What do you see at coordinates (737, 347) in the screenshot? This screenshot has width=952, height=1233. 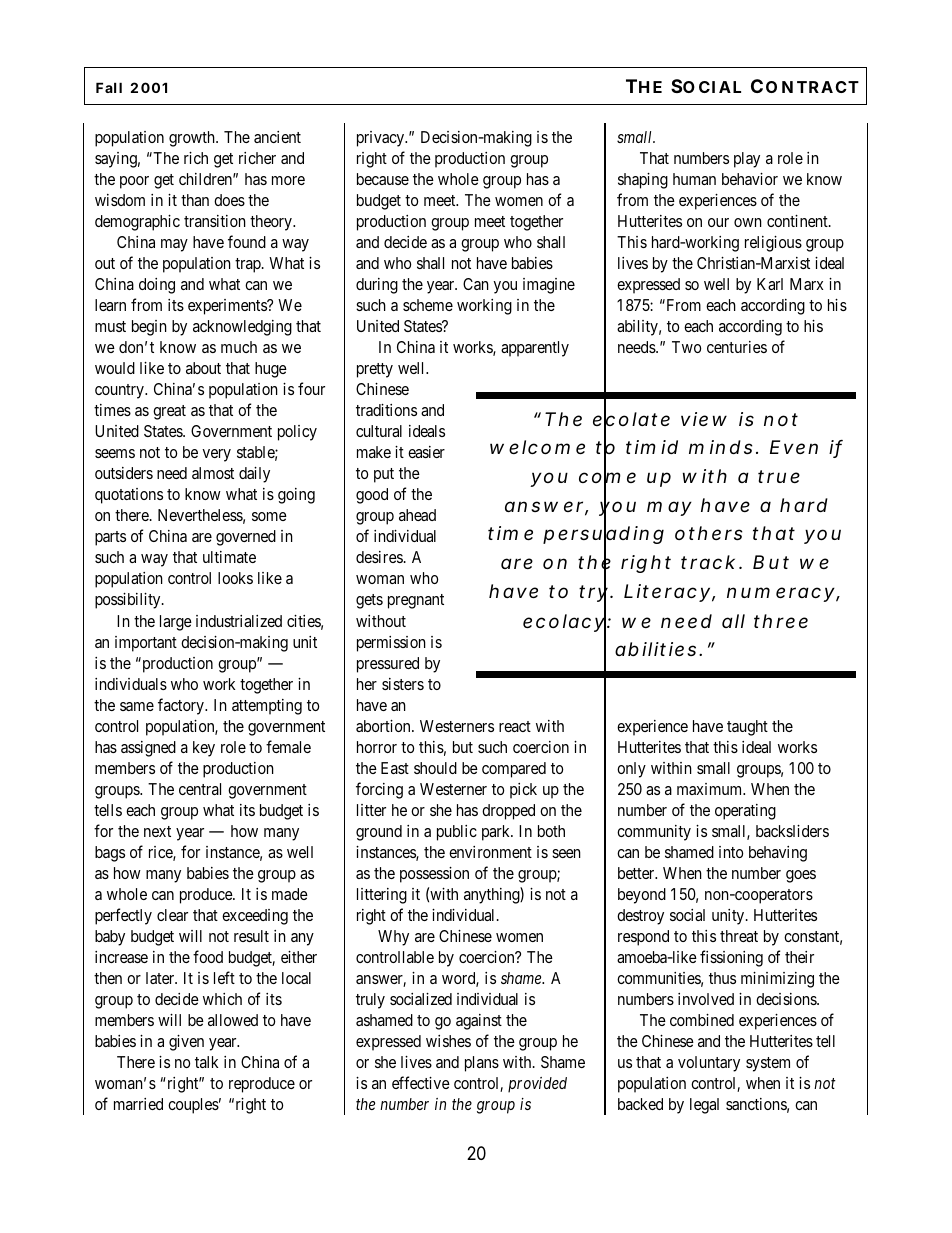 I see `centuries` at bounding box center [737, 347].
